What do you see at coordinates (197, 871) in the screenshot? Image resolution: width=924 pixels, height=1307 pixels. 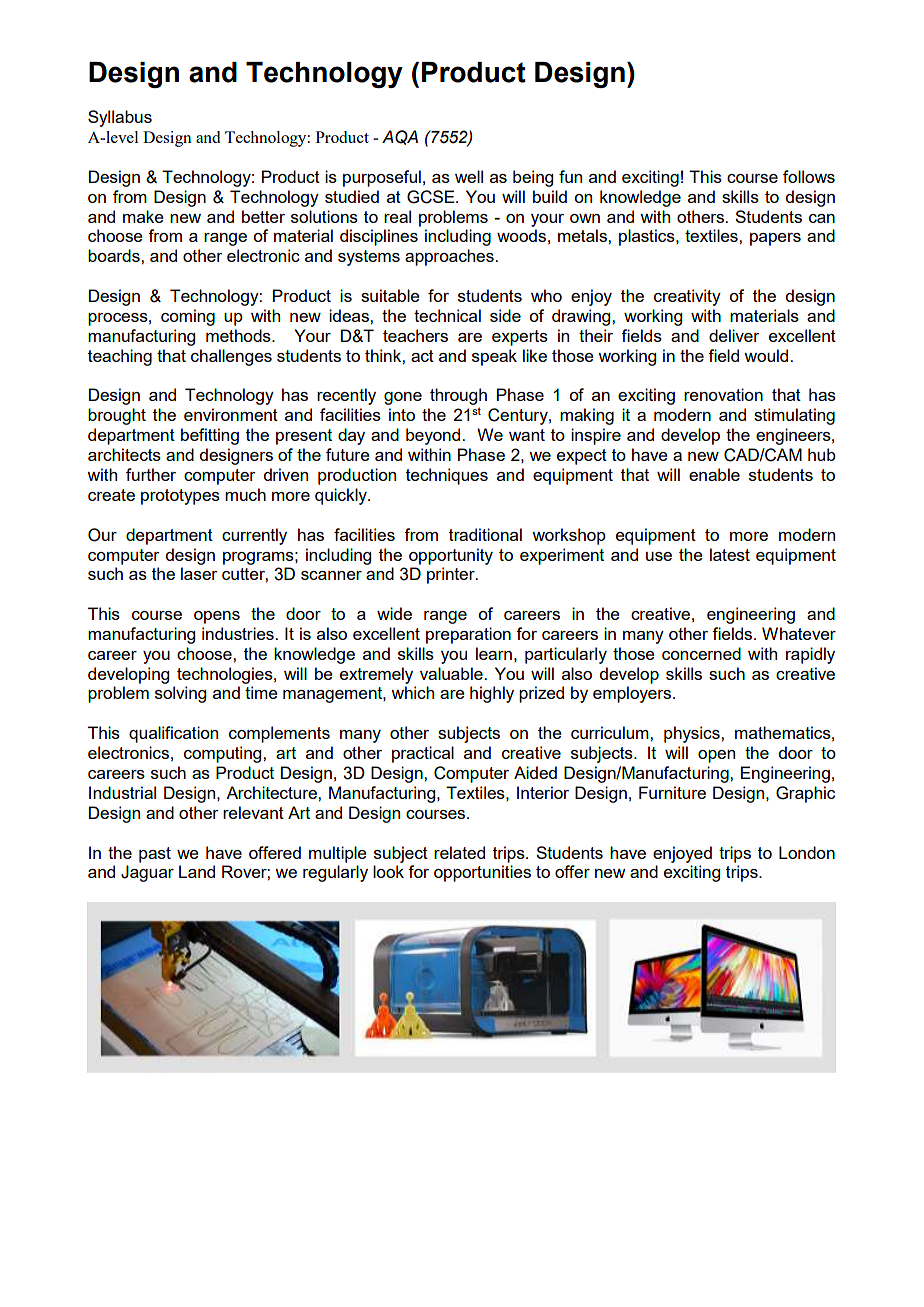 I see `Land` at bounding box center [197, 871].
